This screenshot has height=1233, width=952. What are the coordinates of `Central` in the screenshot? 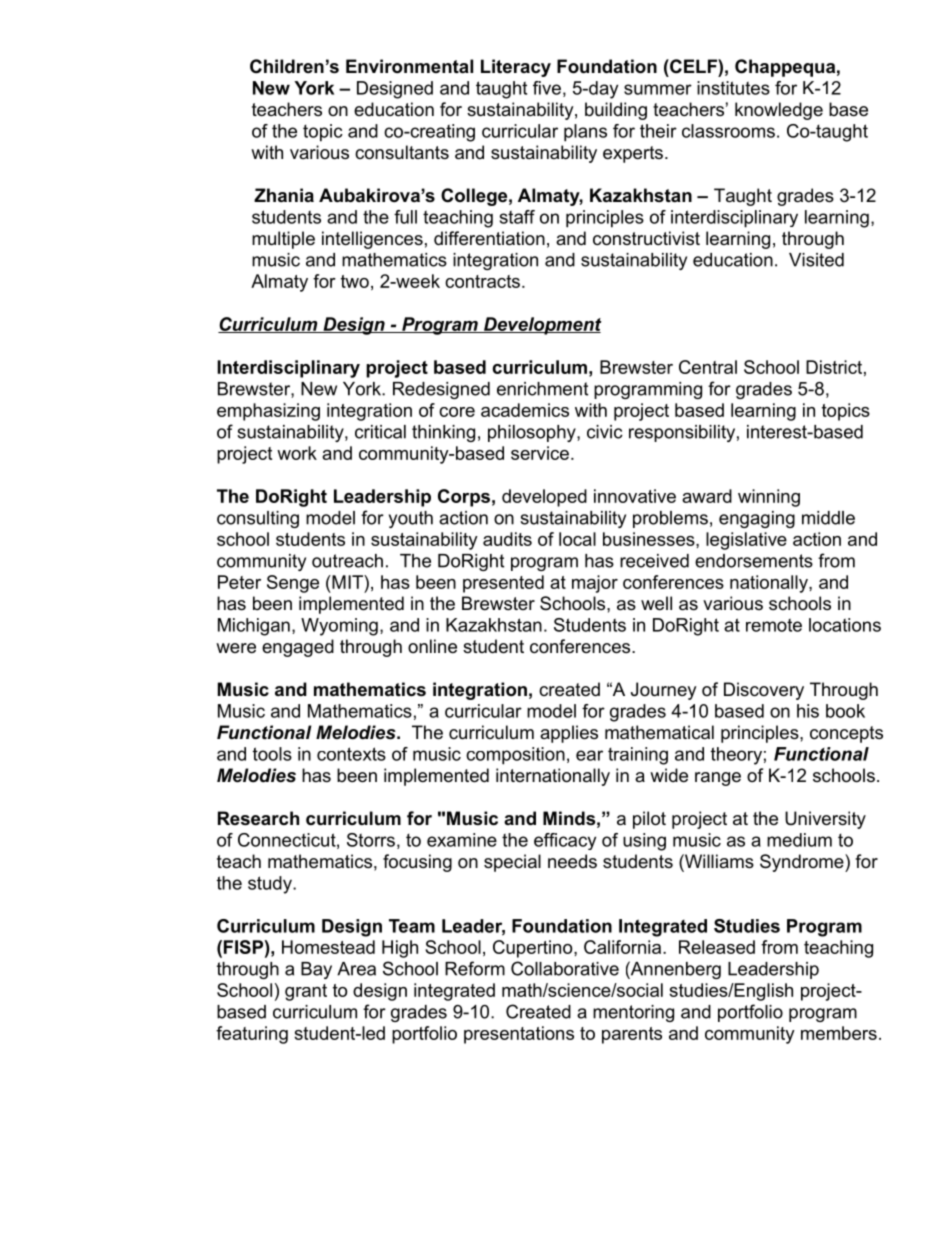 It's located at (708, 367).
